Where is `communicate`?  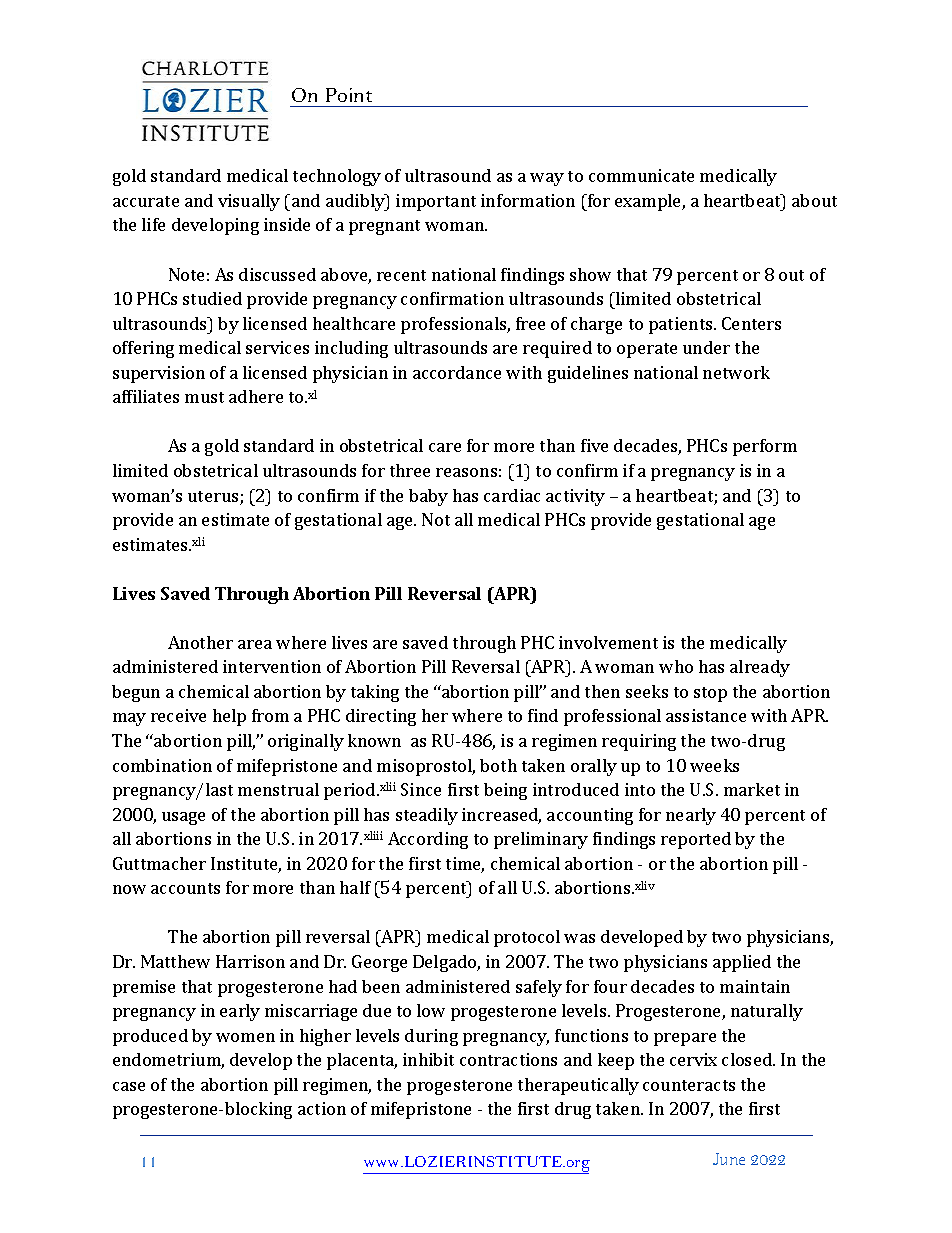 communicate is located at coordinates (641, 175).
